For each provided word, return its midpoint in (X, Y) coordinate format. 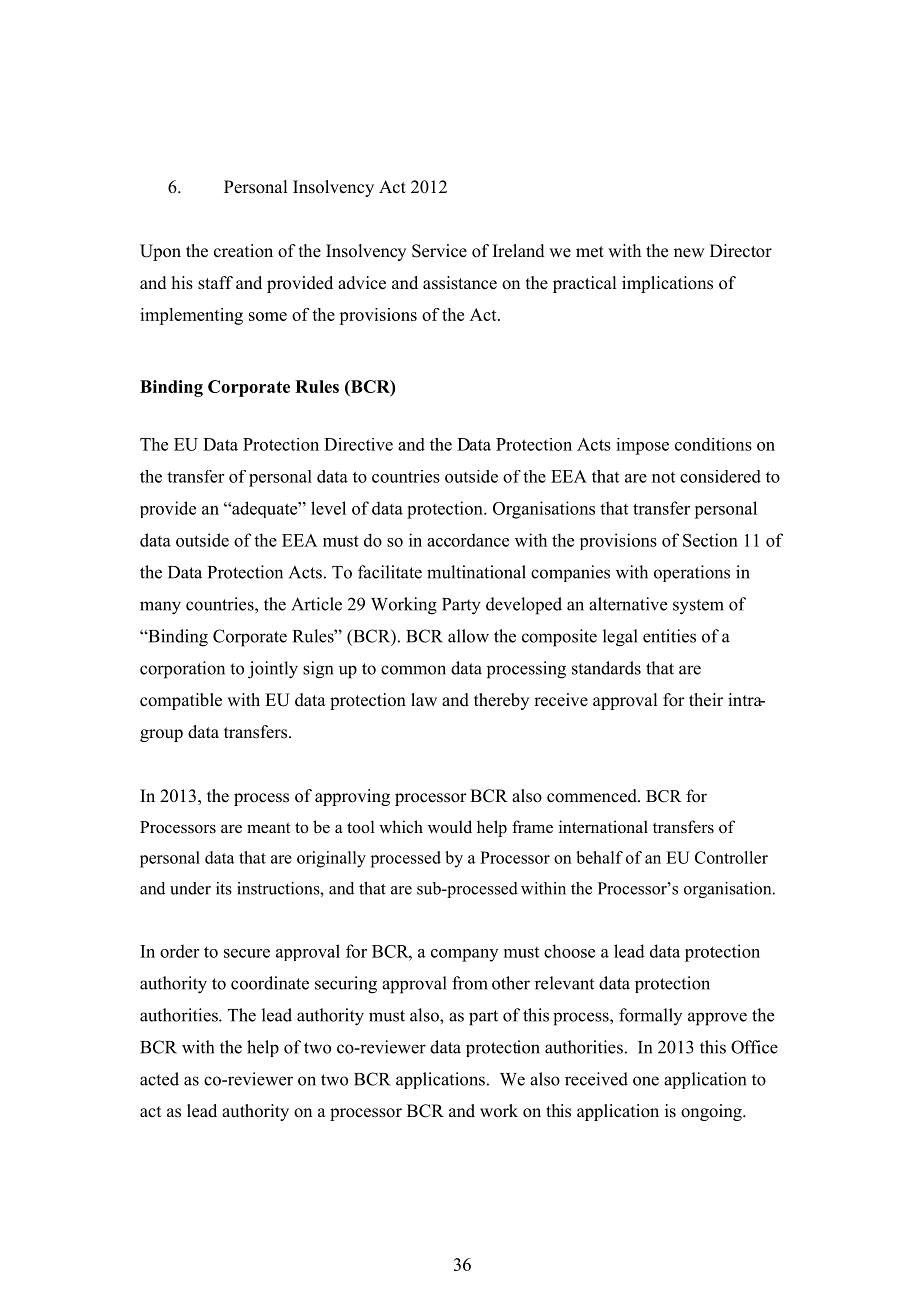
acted (159, 1079)
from (470, 983)
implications (667, 284)
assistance (460, 283)
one (646, 1081)
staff (215, 283)
